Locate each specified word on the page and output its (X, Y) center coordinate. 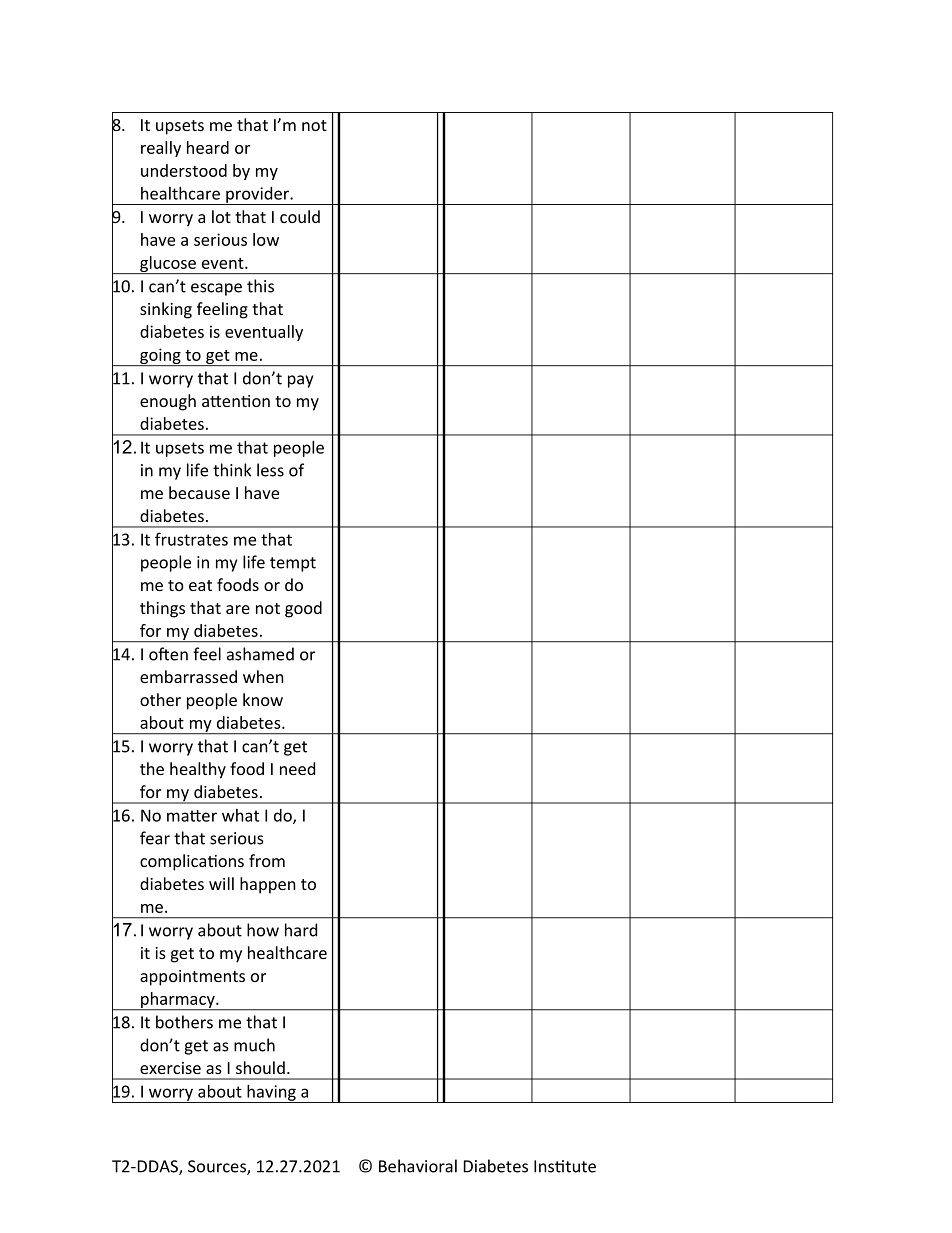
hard (301, 930)
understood (184, 170)
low (266, 239)
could (300, 216)
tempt (293, 564)
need (297, 768)
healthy (198, 770)
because (199, 492)
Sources (218, 1167)
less (270, 470)
